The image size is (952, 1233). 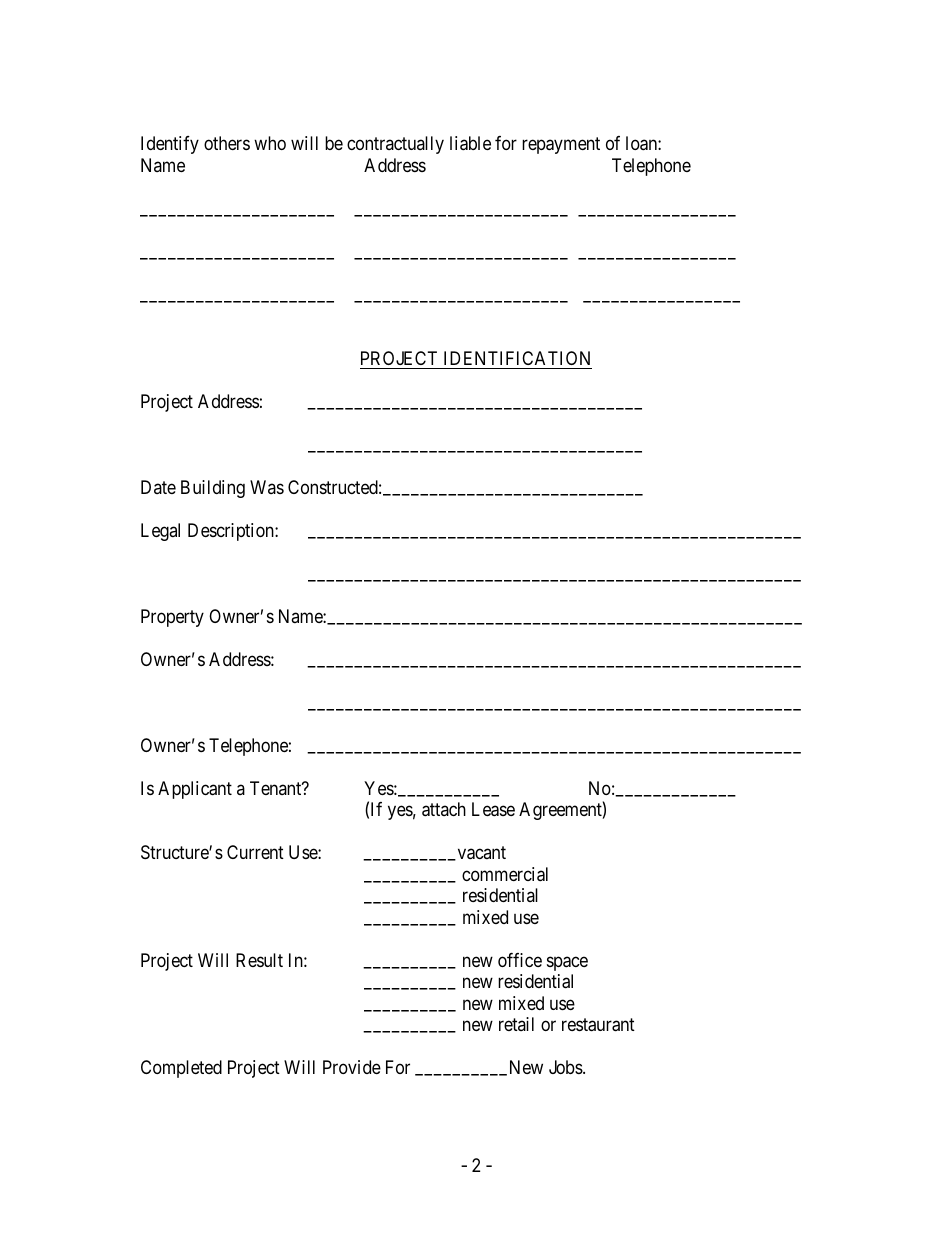 I want to click on Completed, so click(x=181, y=1069).
